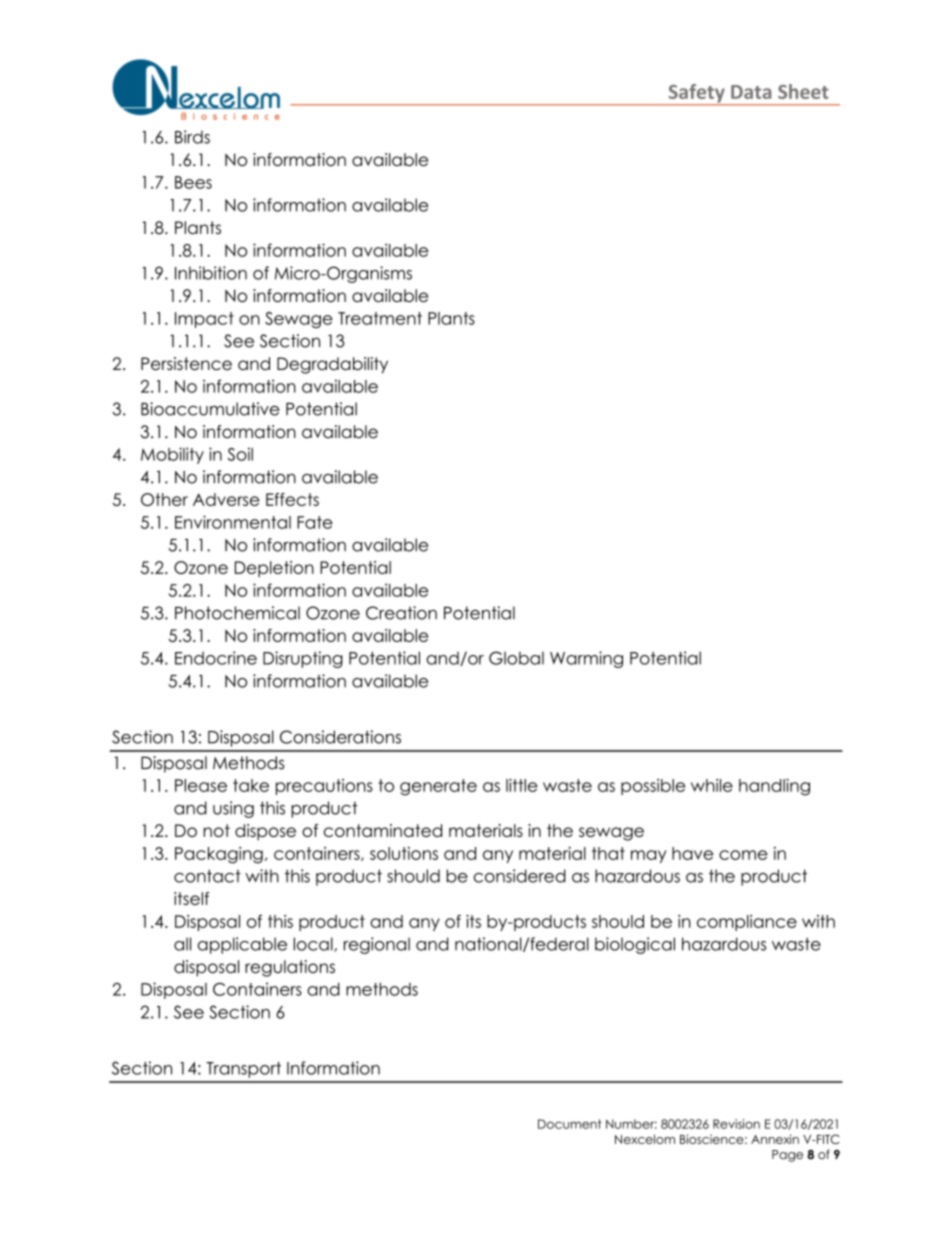 This screenshot has height=1233, width=952. I want to click on Birds, so click(192, 137).
